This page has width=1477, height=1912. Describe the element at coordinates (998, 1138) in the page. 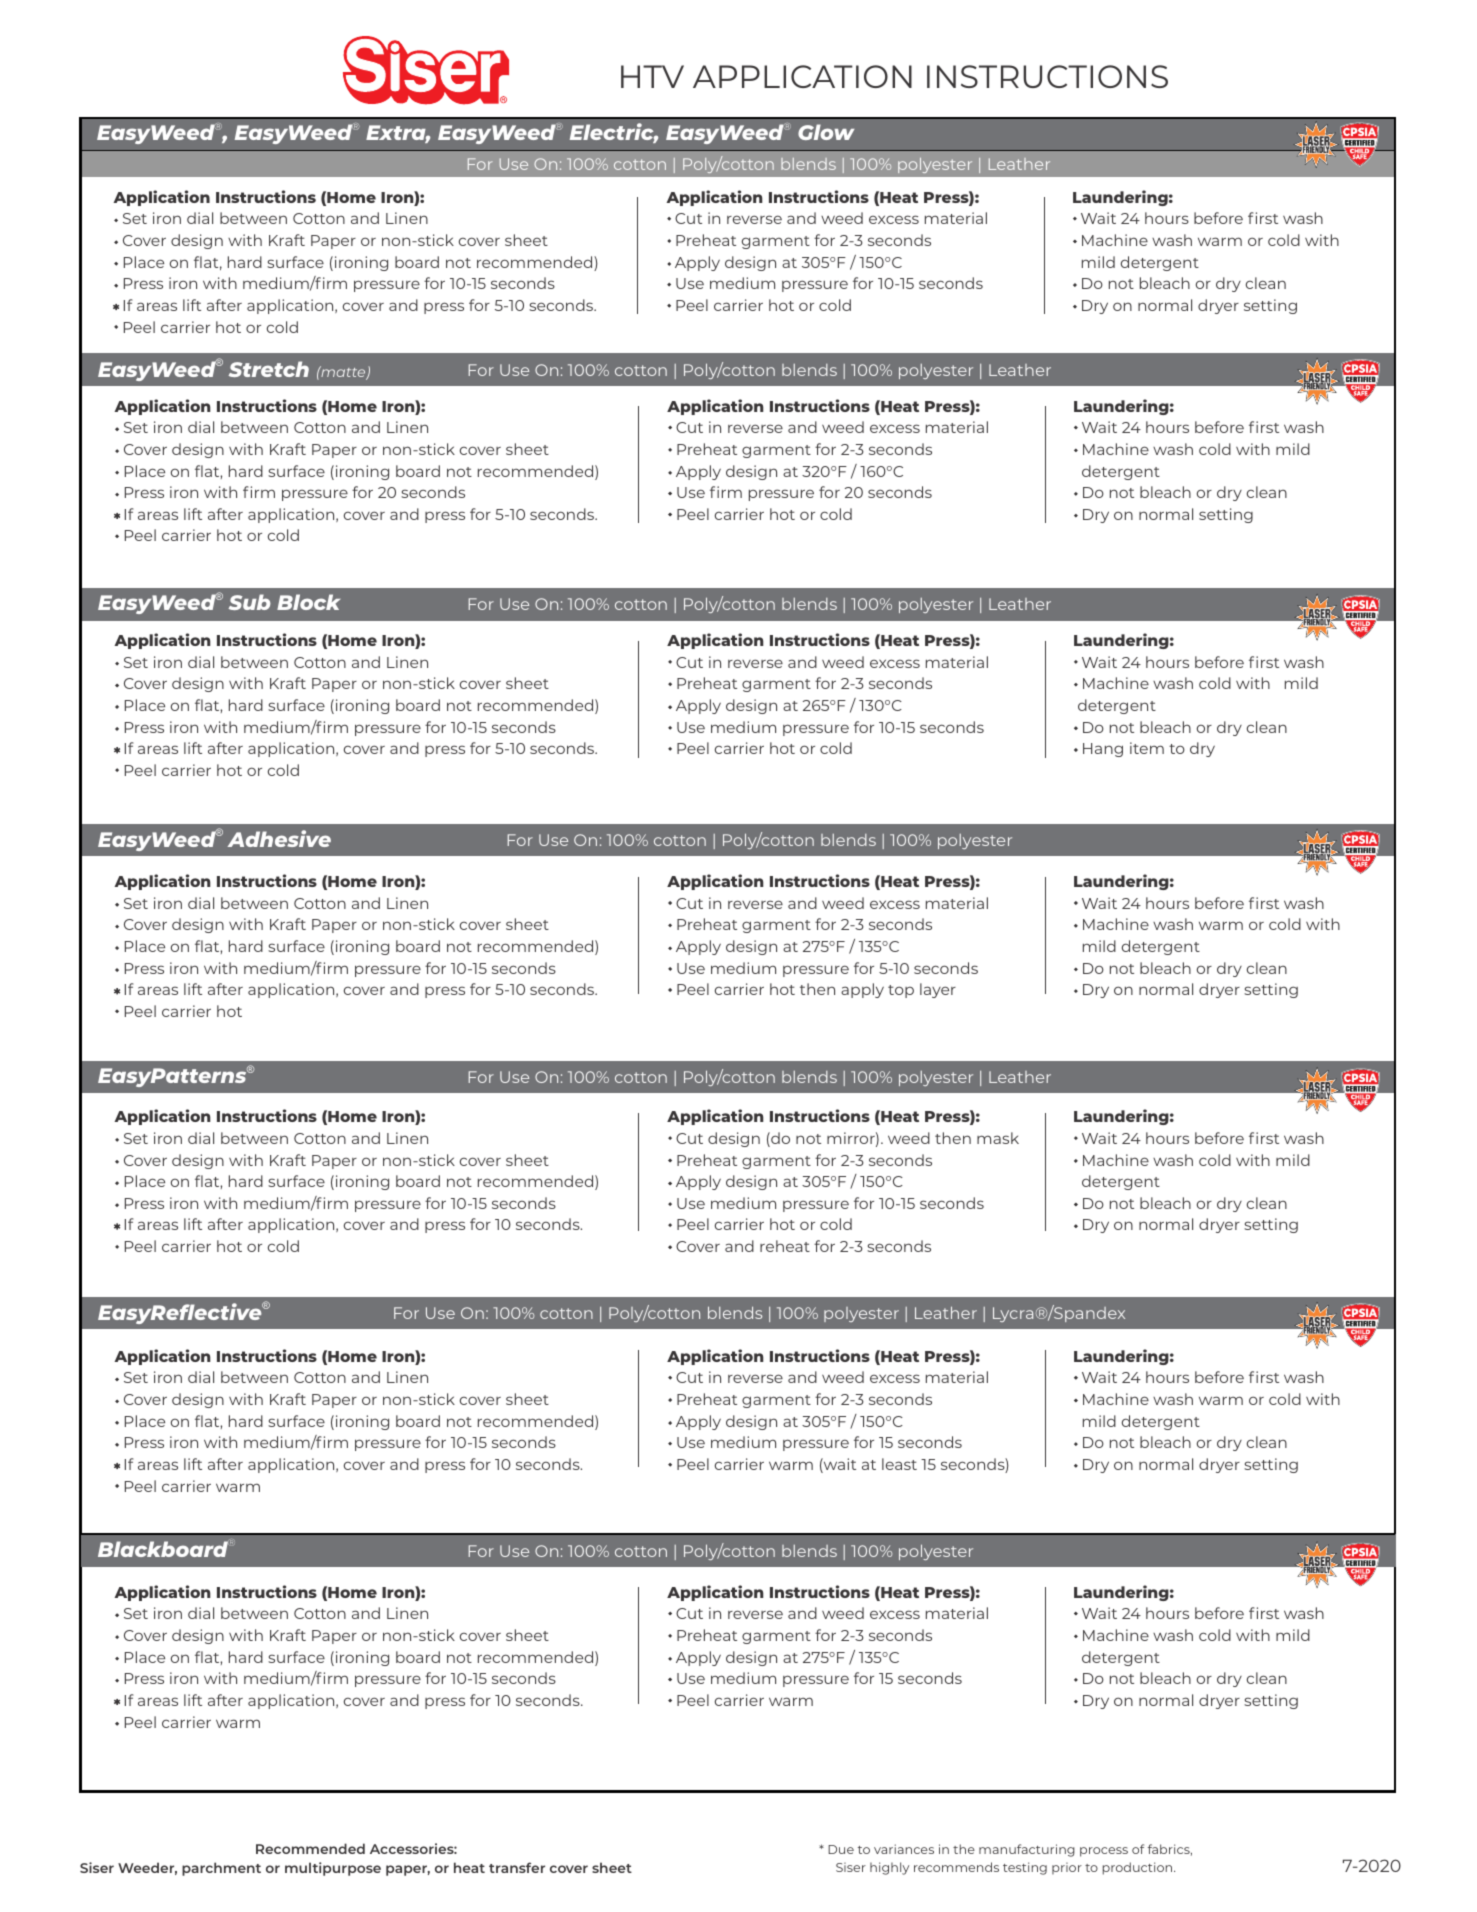

I see `mask` at that location.
